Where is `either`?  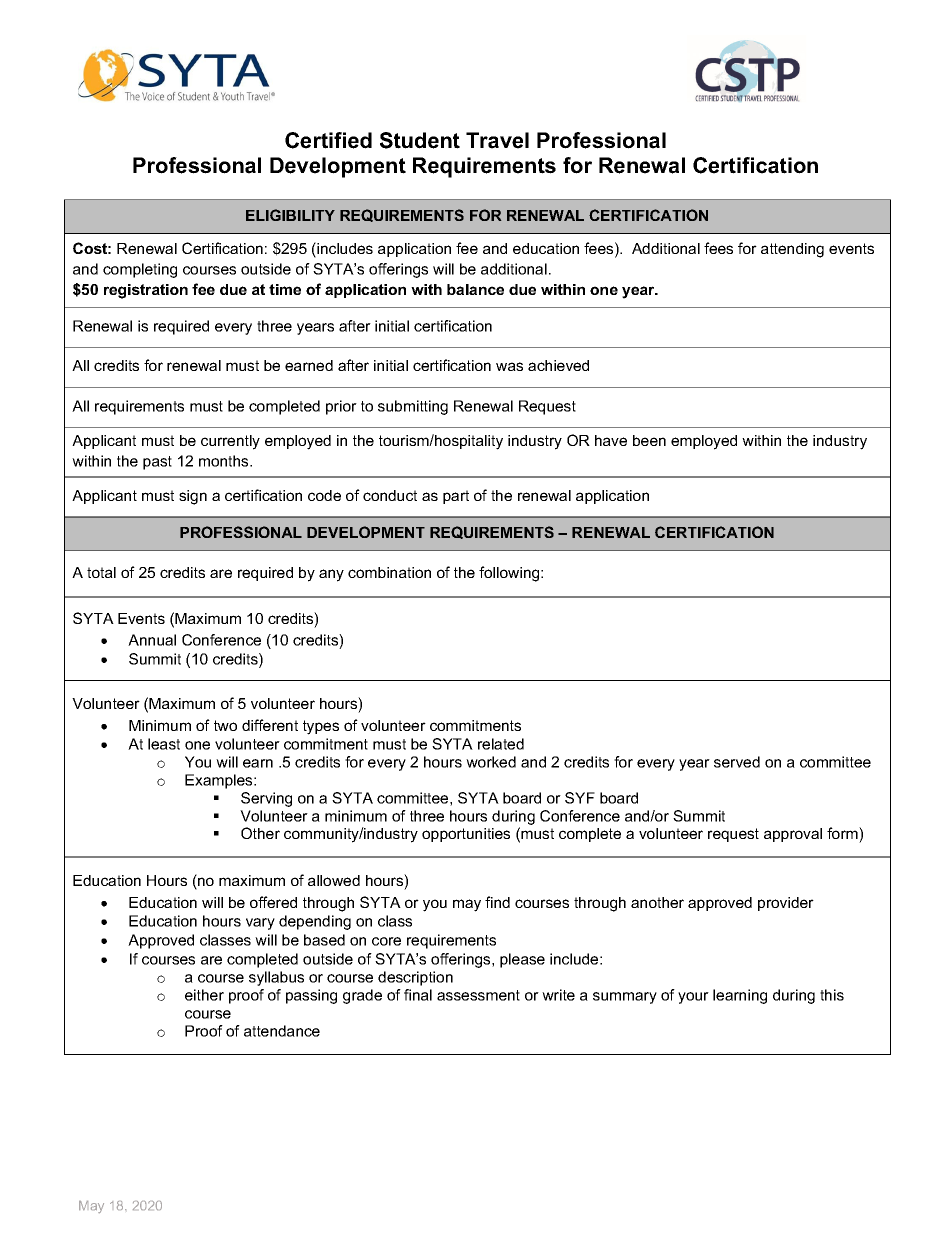
either is located at coordinates (204, 995).
